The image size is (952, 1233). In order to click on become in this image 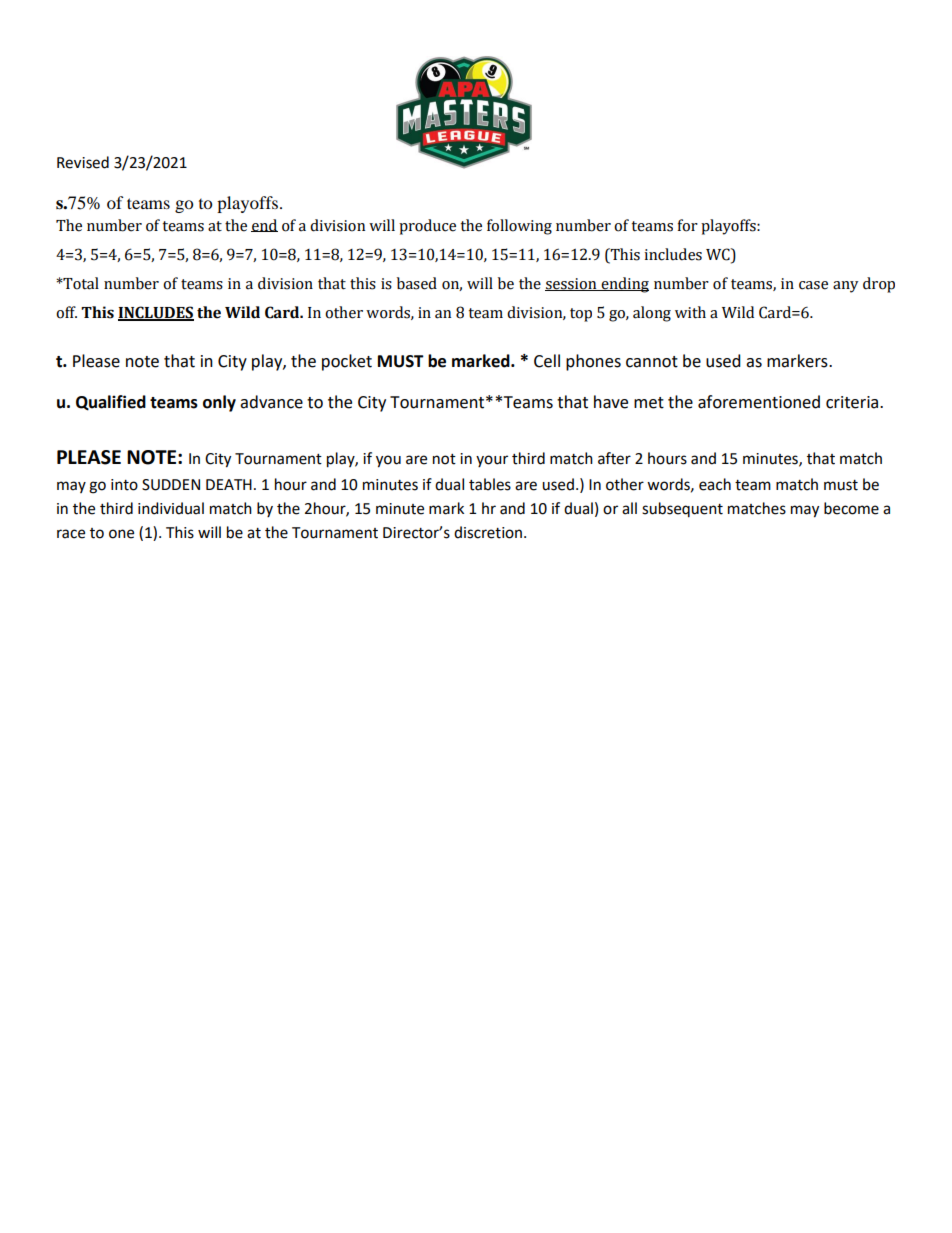, I will do `click(851, 508)`.
